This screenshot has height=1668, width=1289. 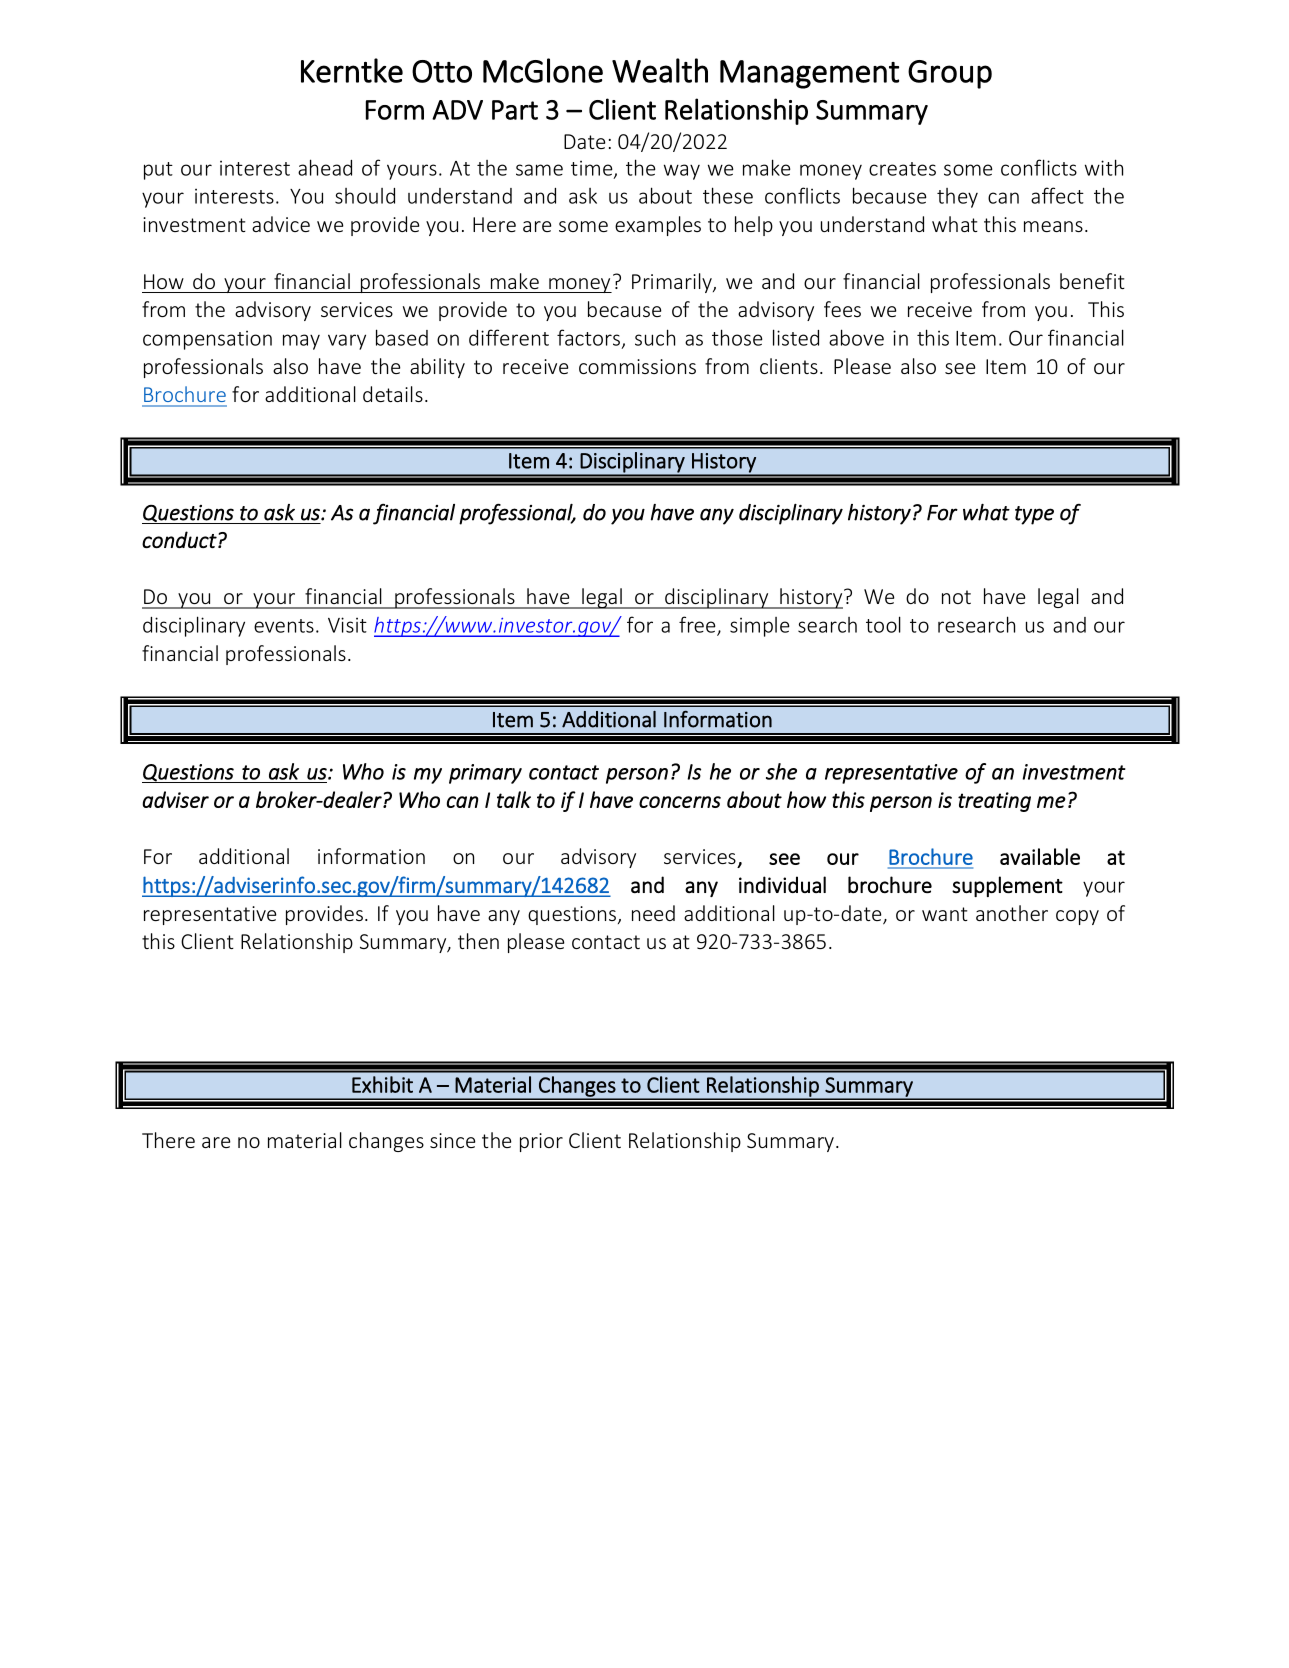 What do you see at coordinates (1012, 913) in the screenshot?
I see `another` at bounding box center [1012, 913].
